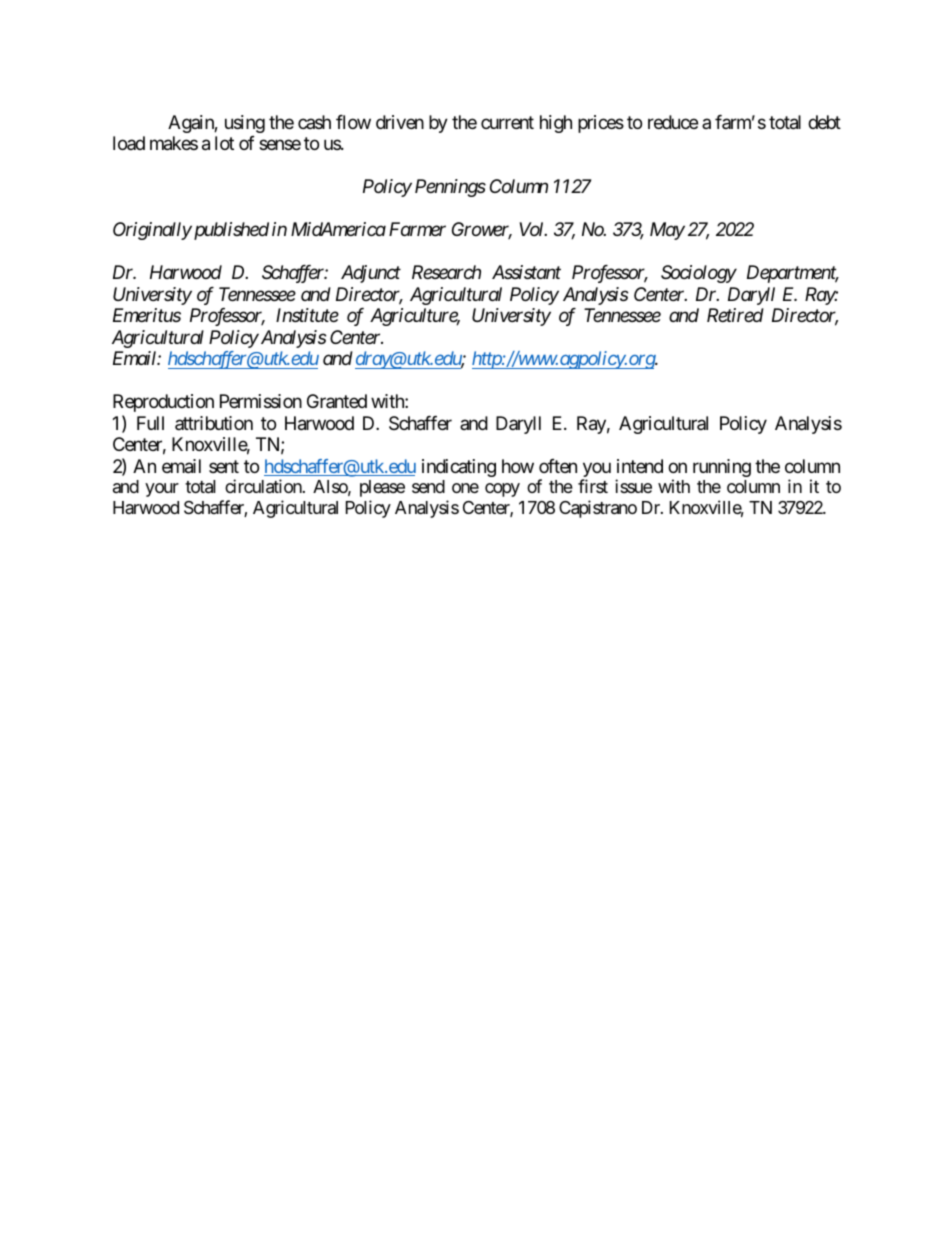 This screenshot has width=952, height=1233. Describe the element at coordinates (263, 486) in the screenshot. I see `circulation` at that location.
